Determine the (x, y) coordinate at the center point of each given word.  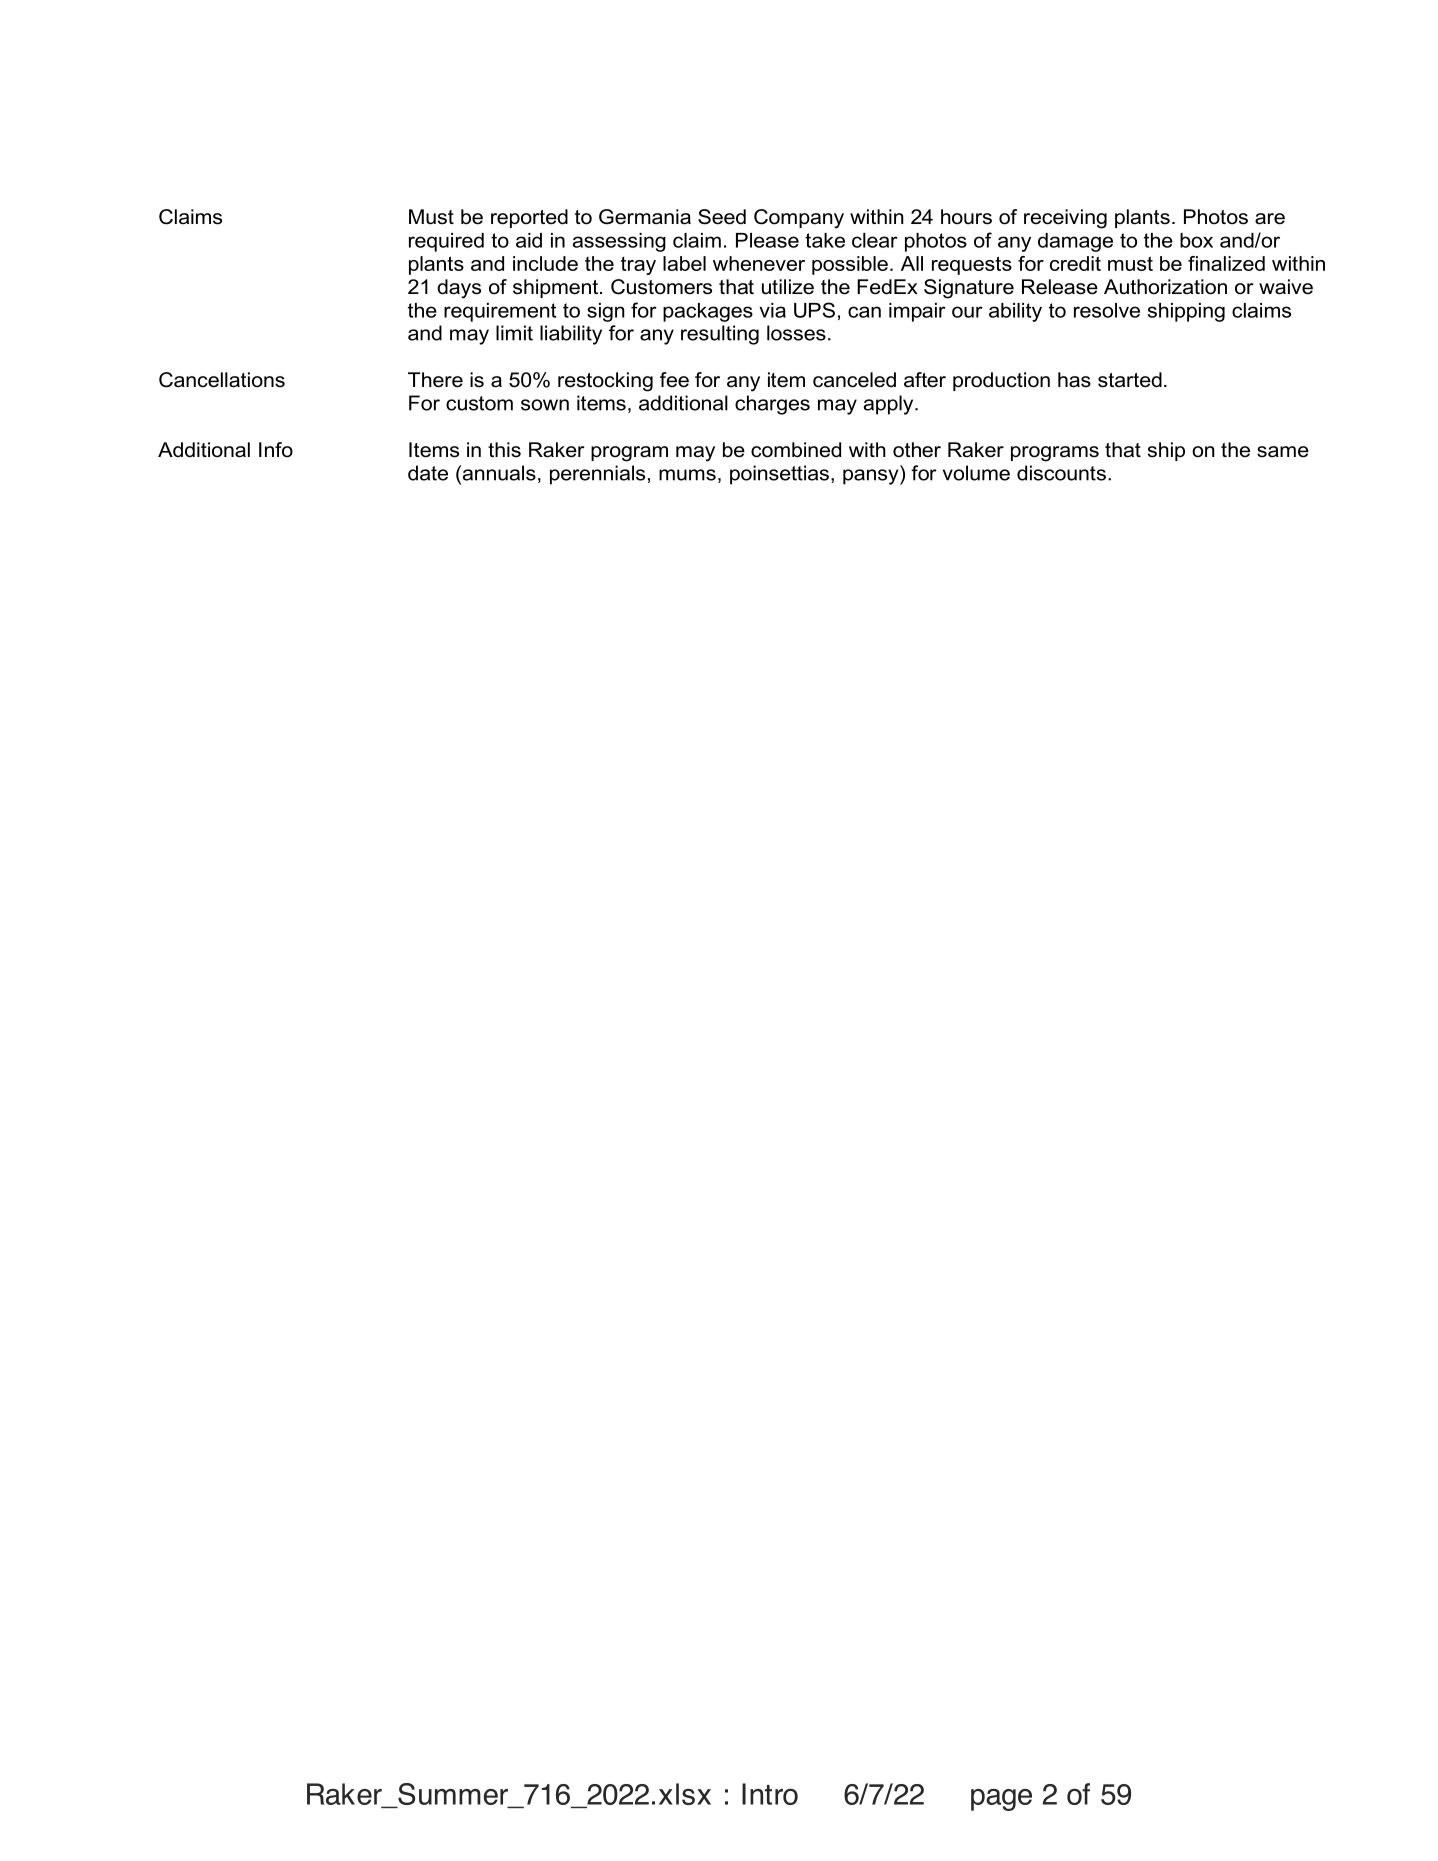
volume (976, 473)
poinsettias (779, 475)
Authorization (1165, 287)
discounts (1061, 473)
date (428, 473)
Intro (770, 1794)
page (1001, 1800)
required (446, 242)
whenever (759, 263)
